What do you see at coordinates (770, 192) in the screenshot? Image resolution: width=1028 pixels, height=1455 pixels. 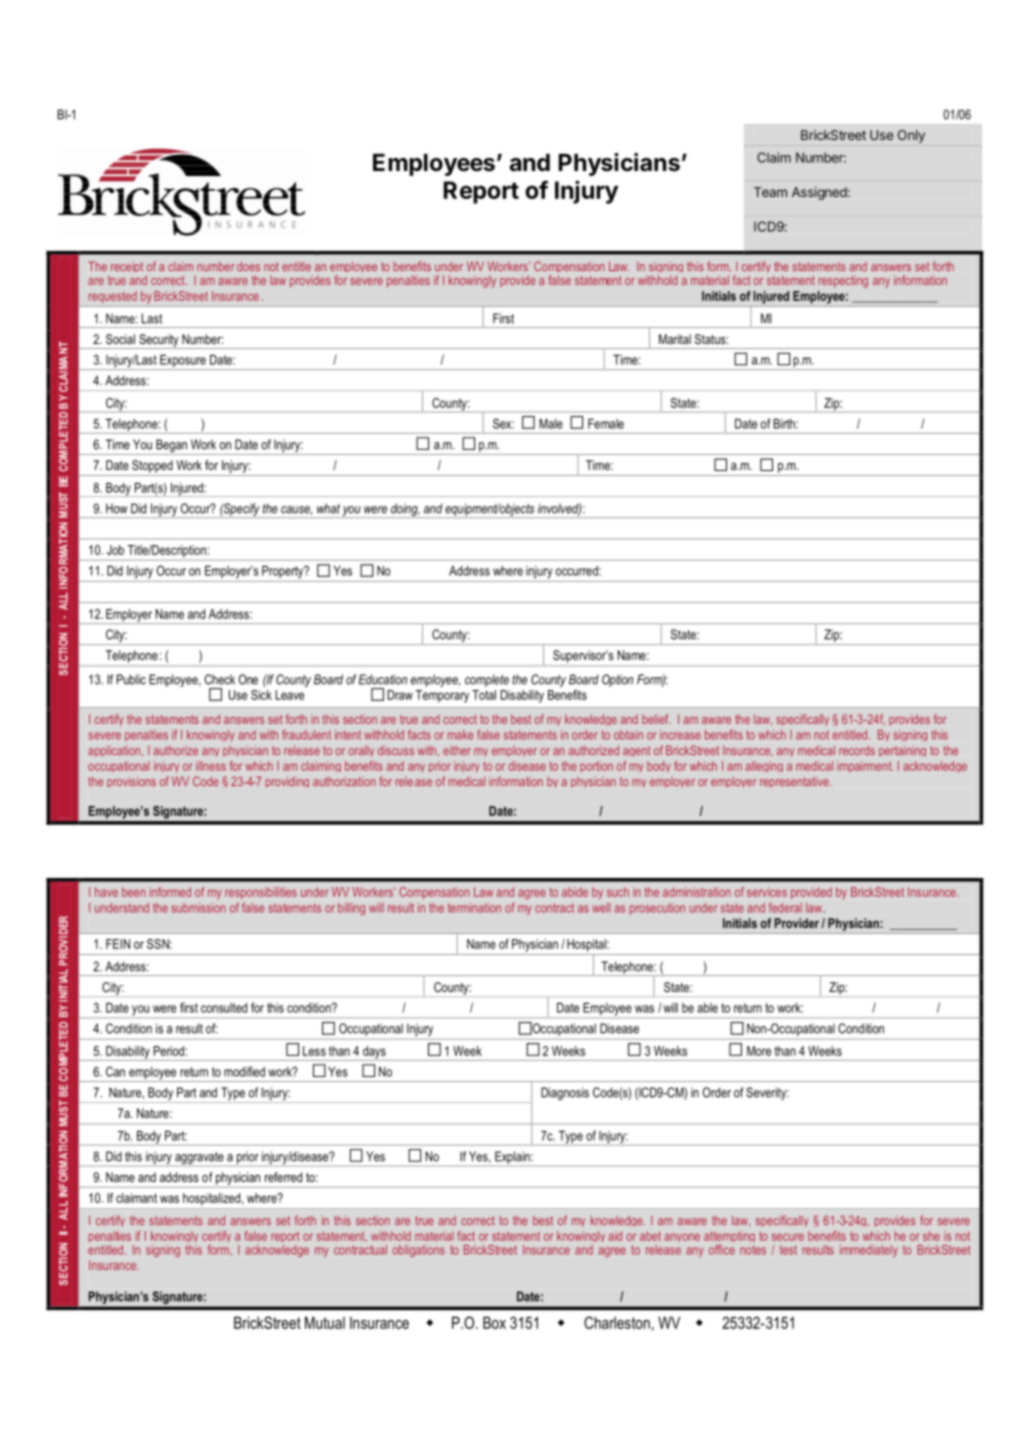 I see `Team` at bounding box center [770, 192].
